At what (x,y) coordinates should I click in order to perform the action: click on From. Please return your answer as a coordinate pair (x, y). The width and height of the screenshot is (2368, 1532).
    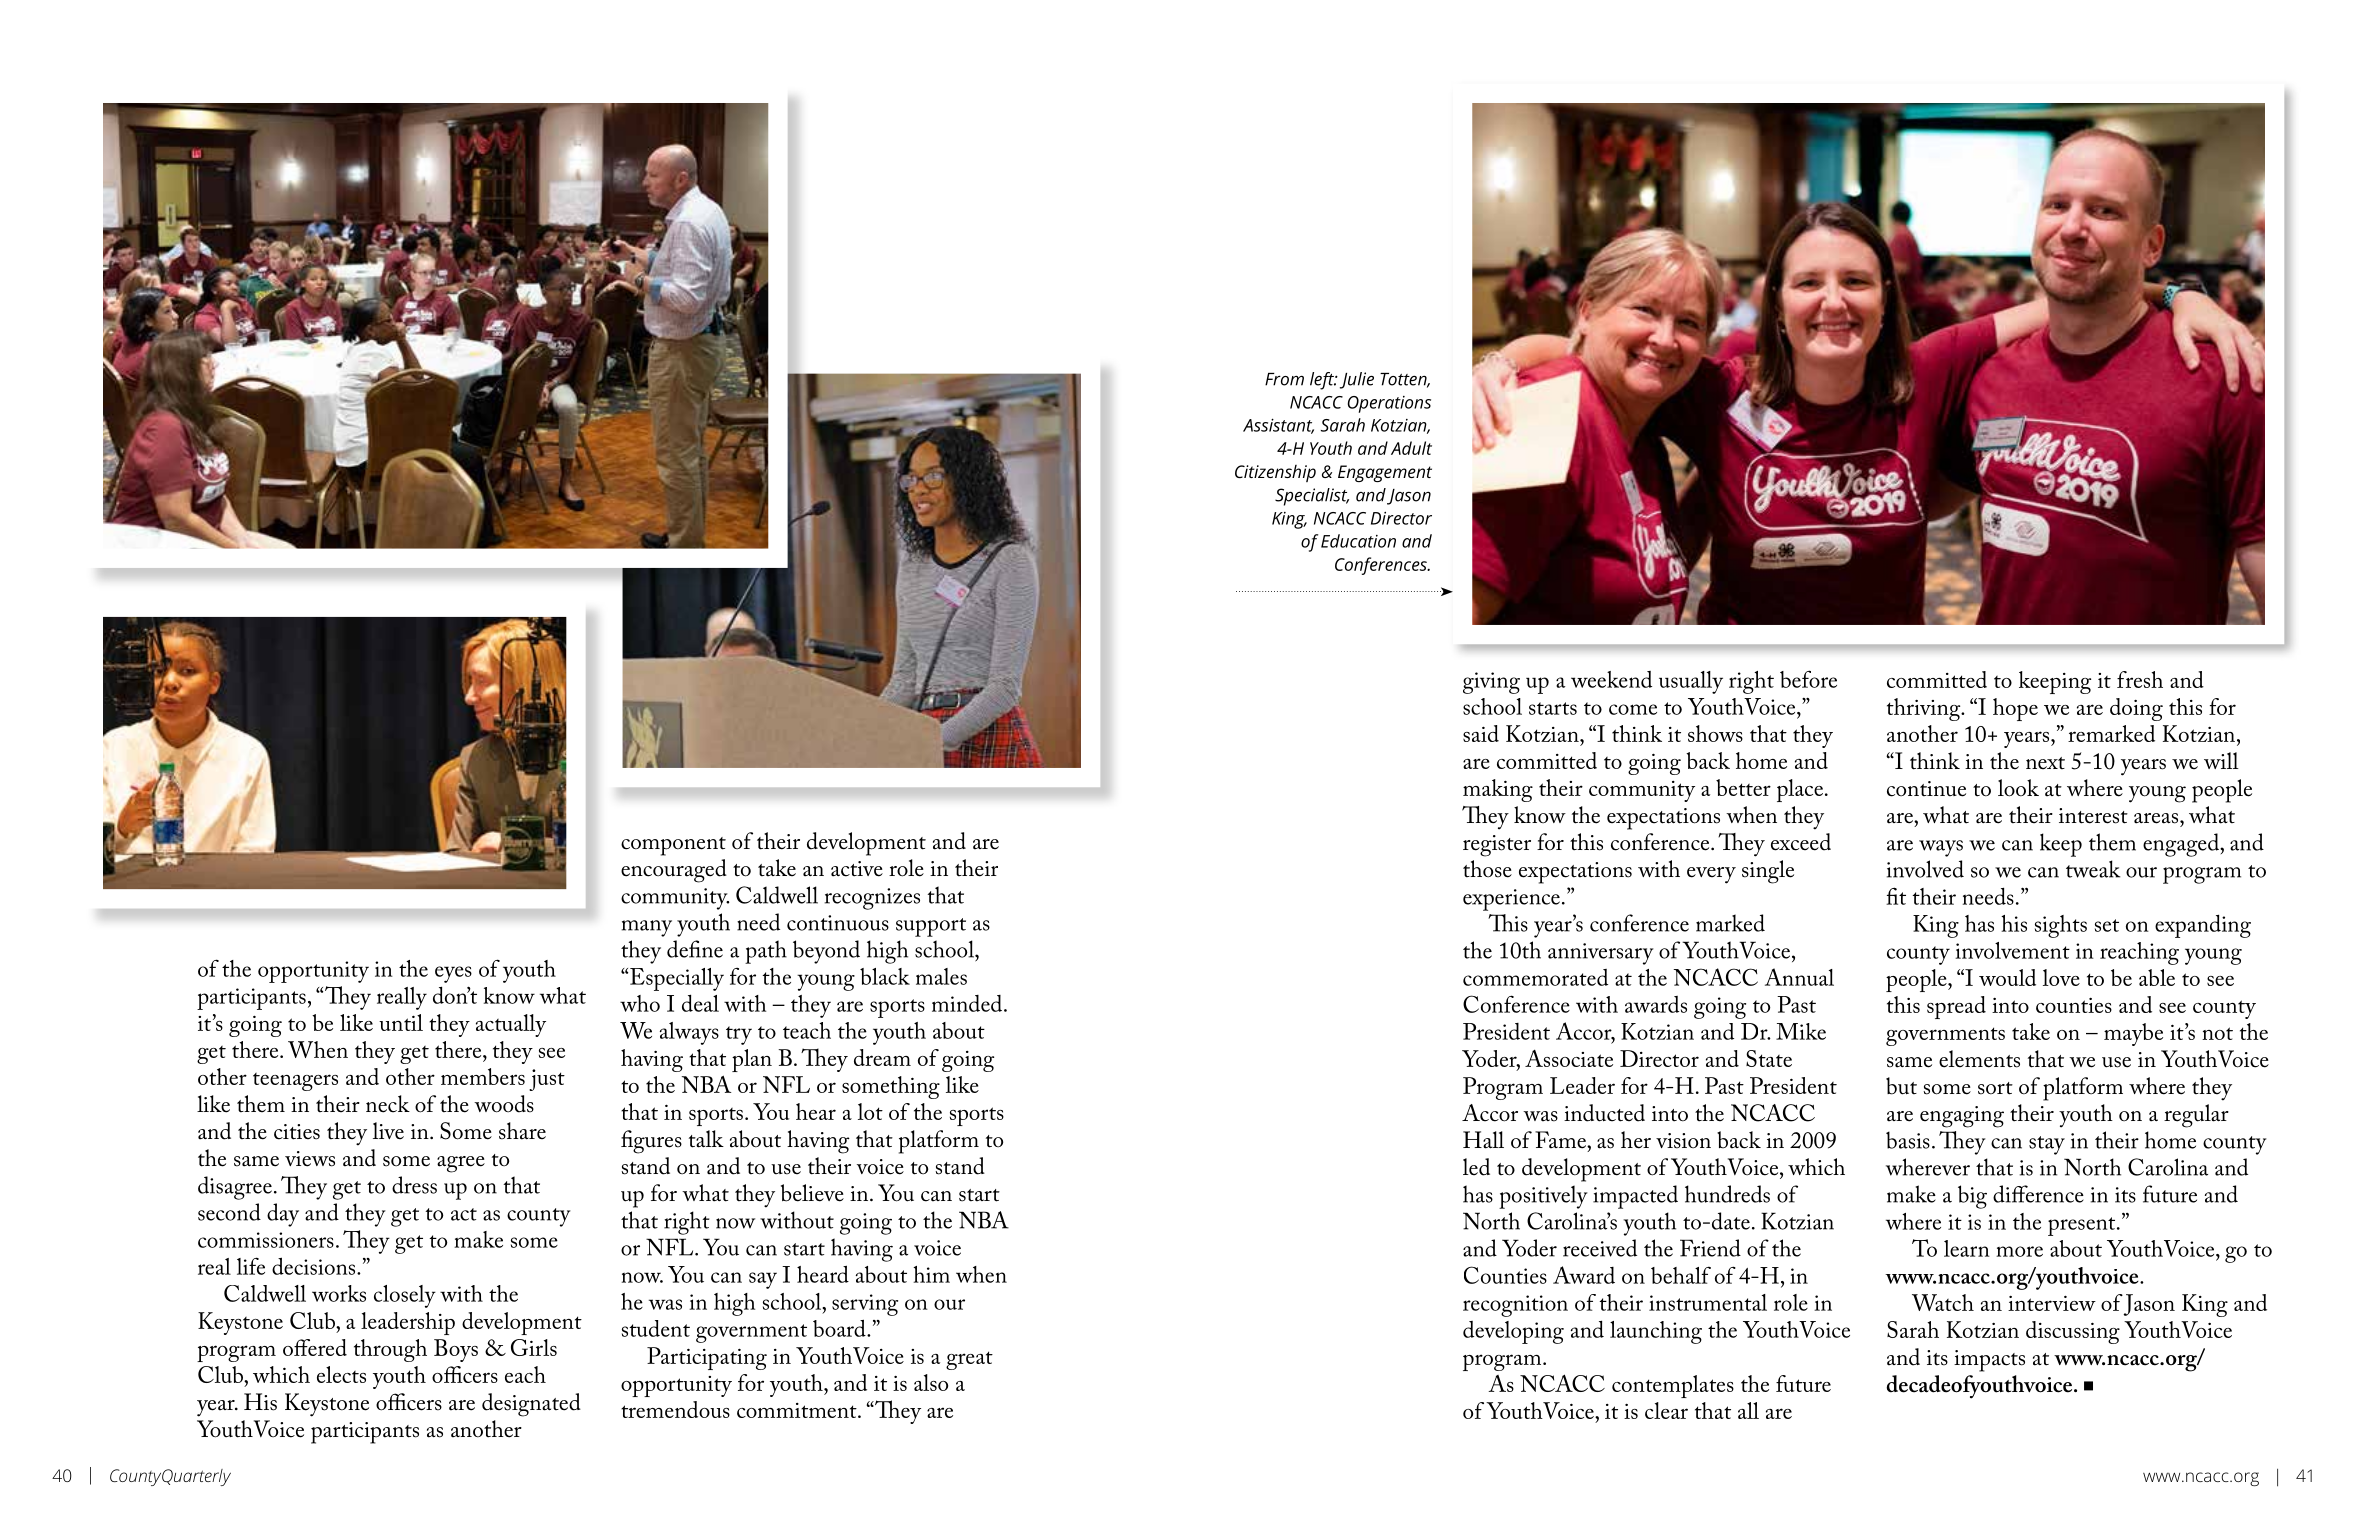
    Looking at the image, I should click on (1284, 379).
